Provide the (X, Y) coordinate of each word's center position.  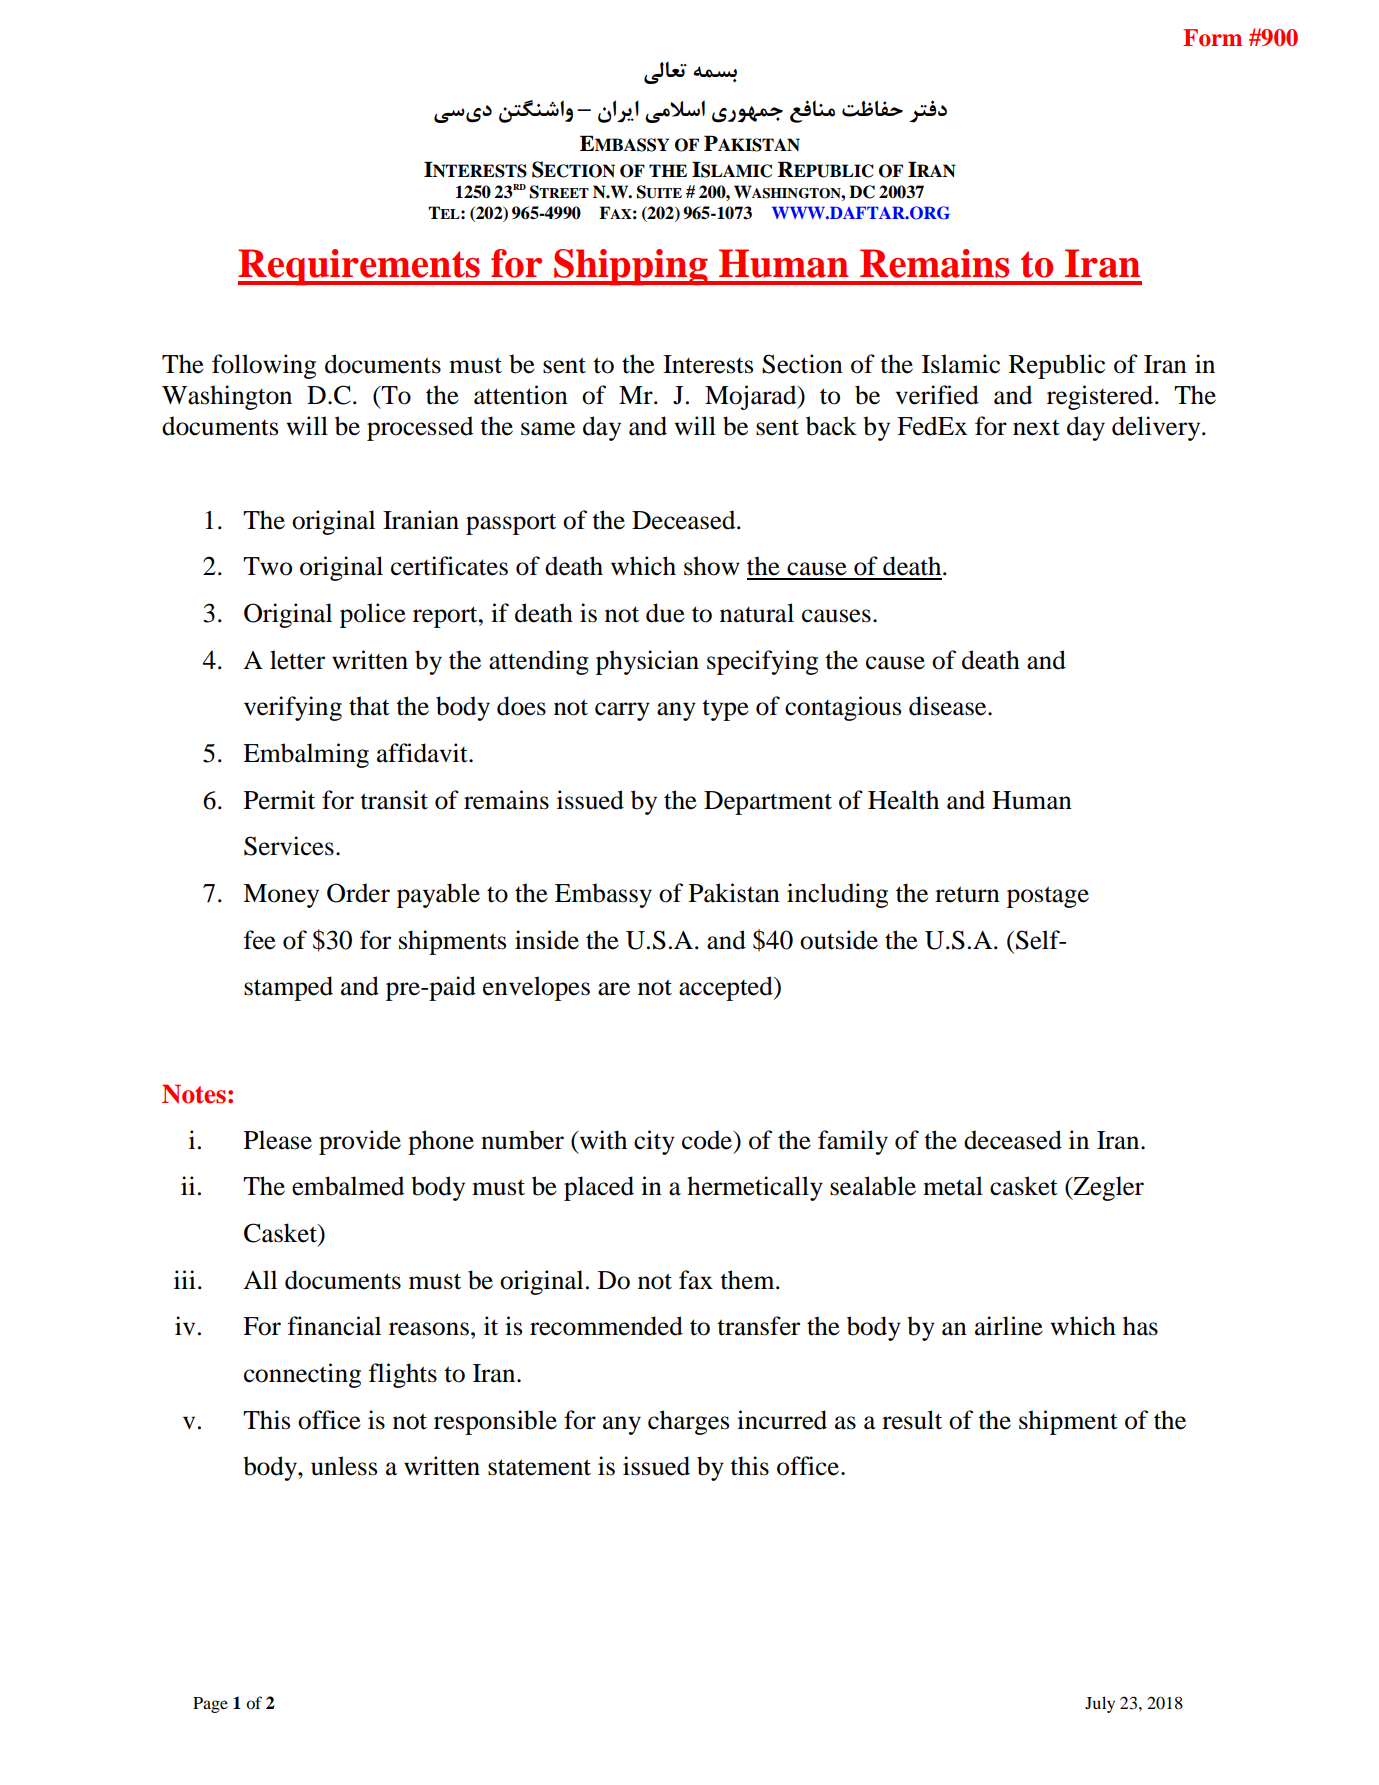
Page (210, 1705)
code (708, 1140)
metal (953, 1186)
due (665, 613)
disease (949, 706)
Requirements (360, 267)
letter (297, 660)
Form (1212, 38)
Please (278, 1140)
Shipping (631, 267)
